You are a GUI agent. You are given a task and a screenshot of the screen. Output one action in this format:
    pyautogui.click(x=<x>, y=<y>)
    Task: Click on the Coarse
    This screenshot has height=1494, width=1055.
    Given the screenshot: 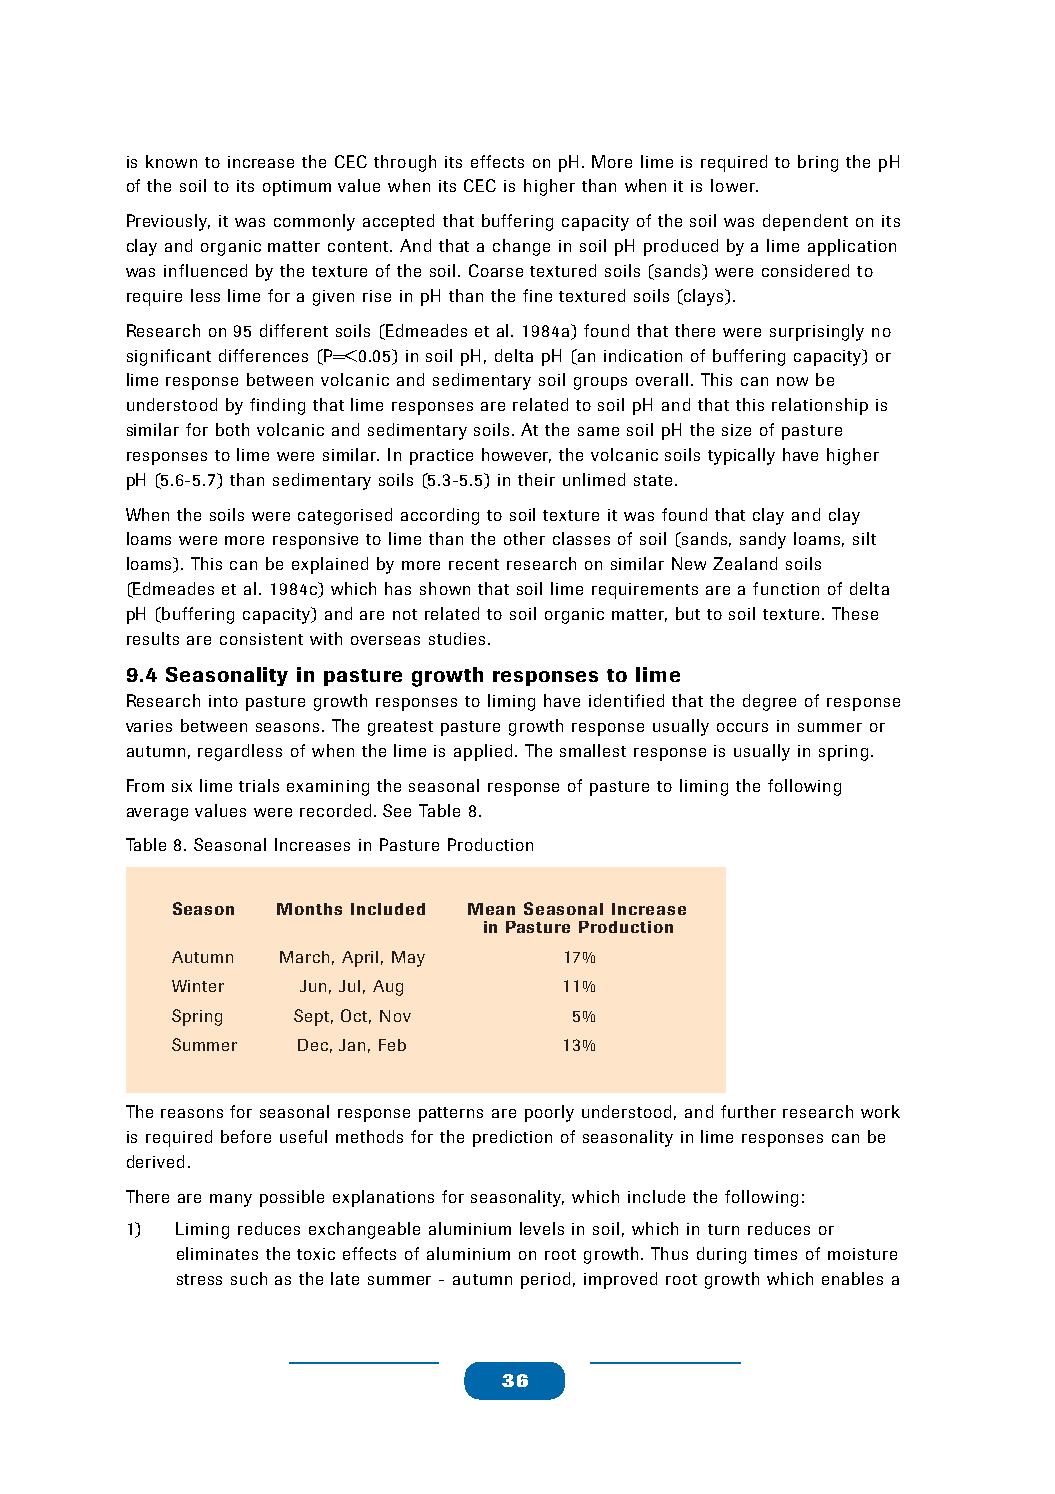 What is the action you would take?
    pyautogui.click(x=496, y=270)
